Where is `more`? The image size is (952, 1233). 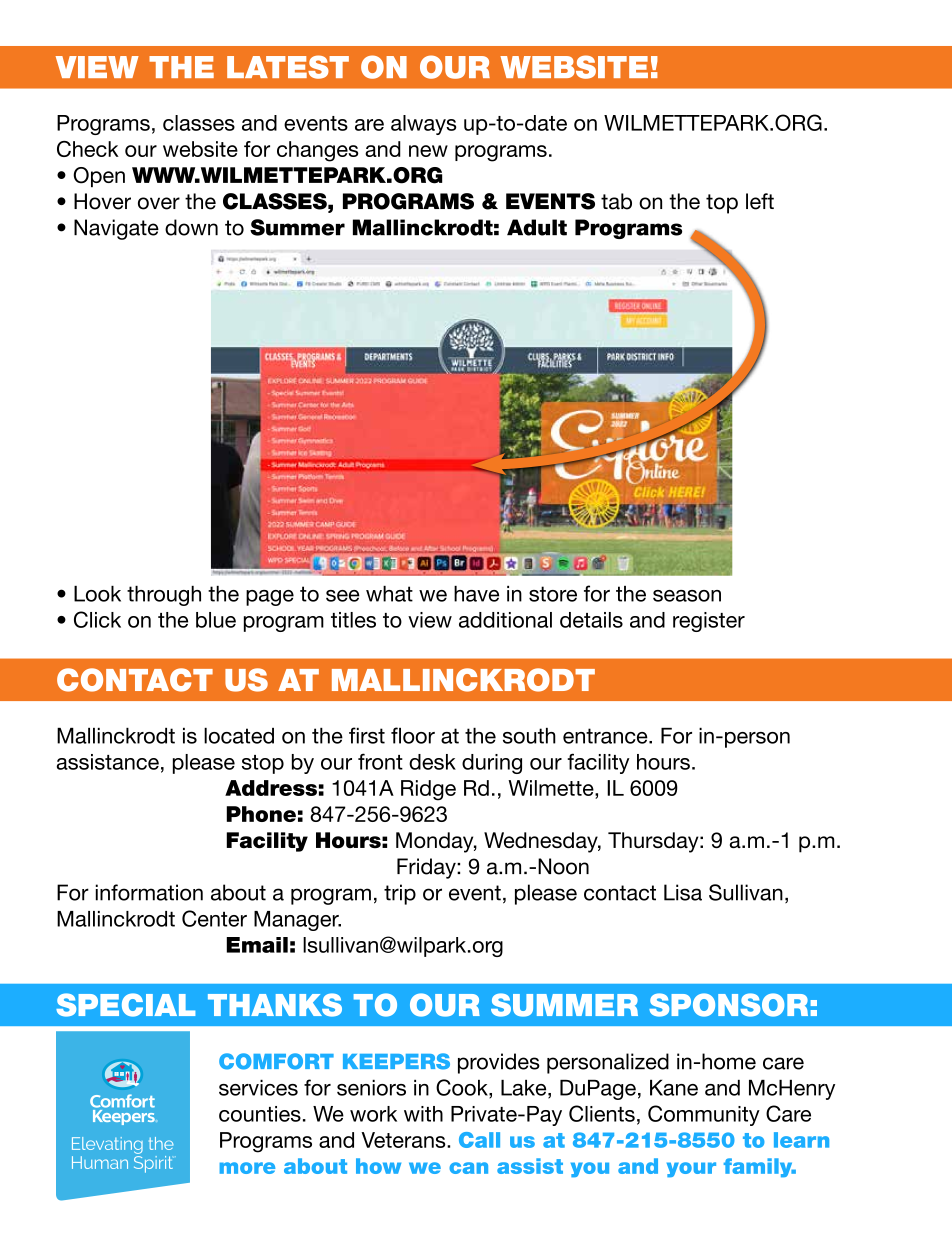
more is located at coordinates (247, 1168).
